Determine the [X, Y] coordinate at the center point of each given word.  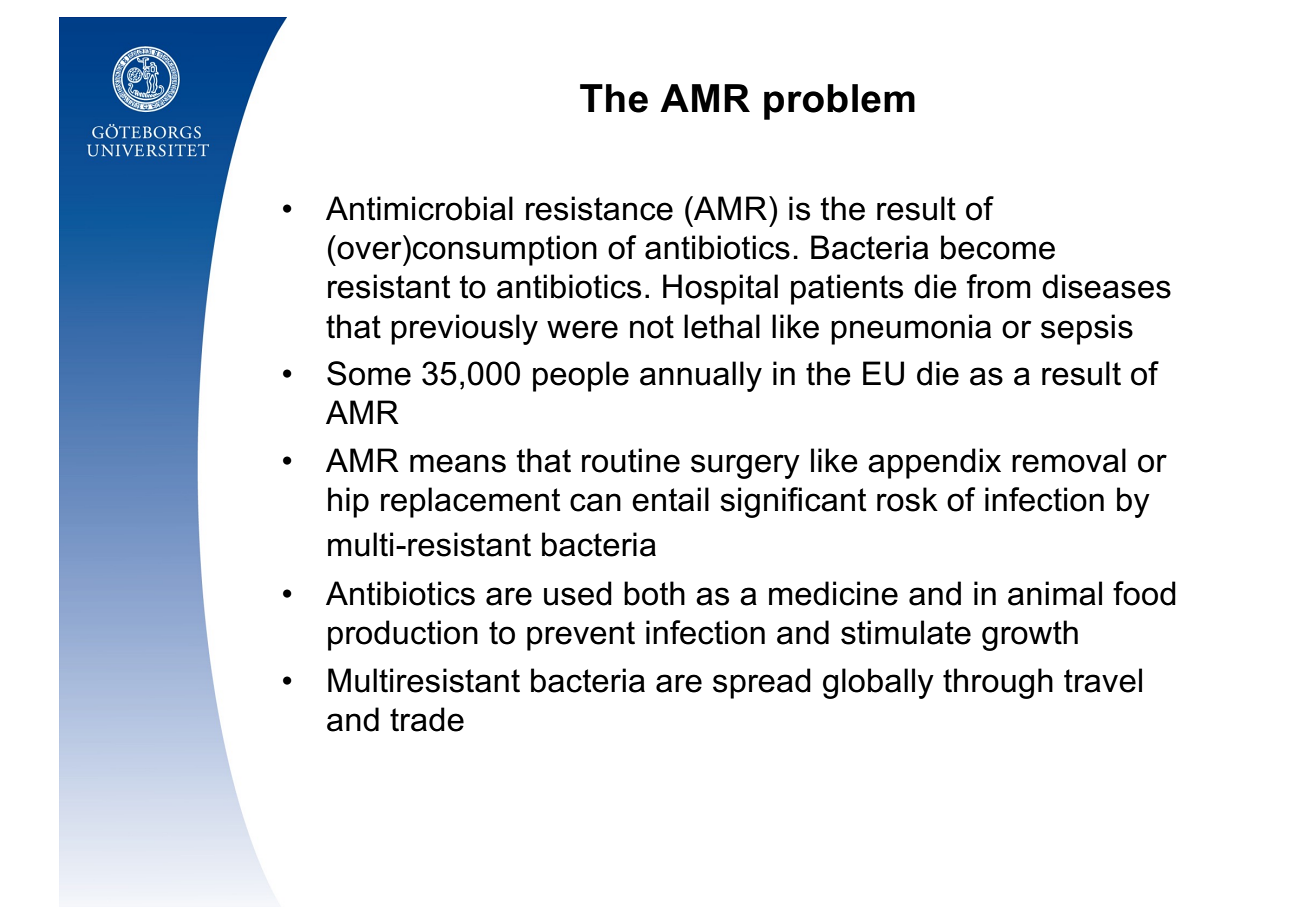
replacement [471, 502]
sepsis [1087, 329]
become [998, 247]
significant [793, 502]
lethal [722, 326]
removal [1069, 460]
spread [762, 683]
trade [427, 719]
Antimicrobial [419, 208]
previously [464, 329]
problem [839, 102]
